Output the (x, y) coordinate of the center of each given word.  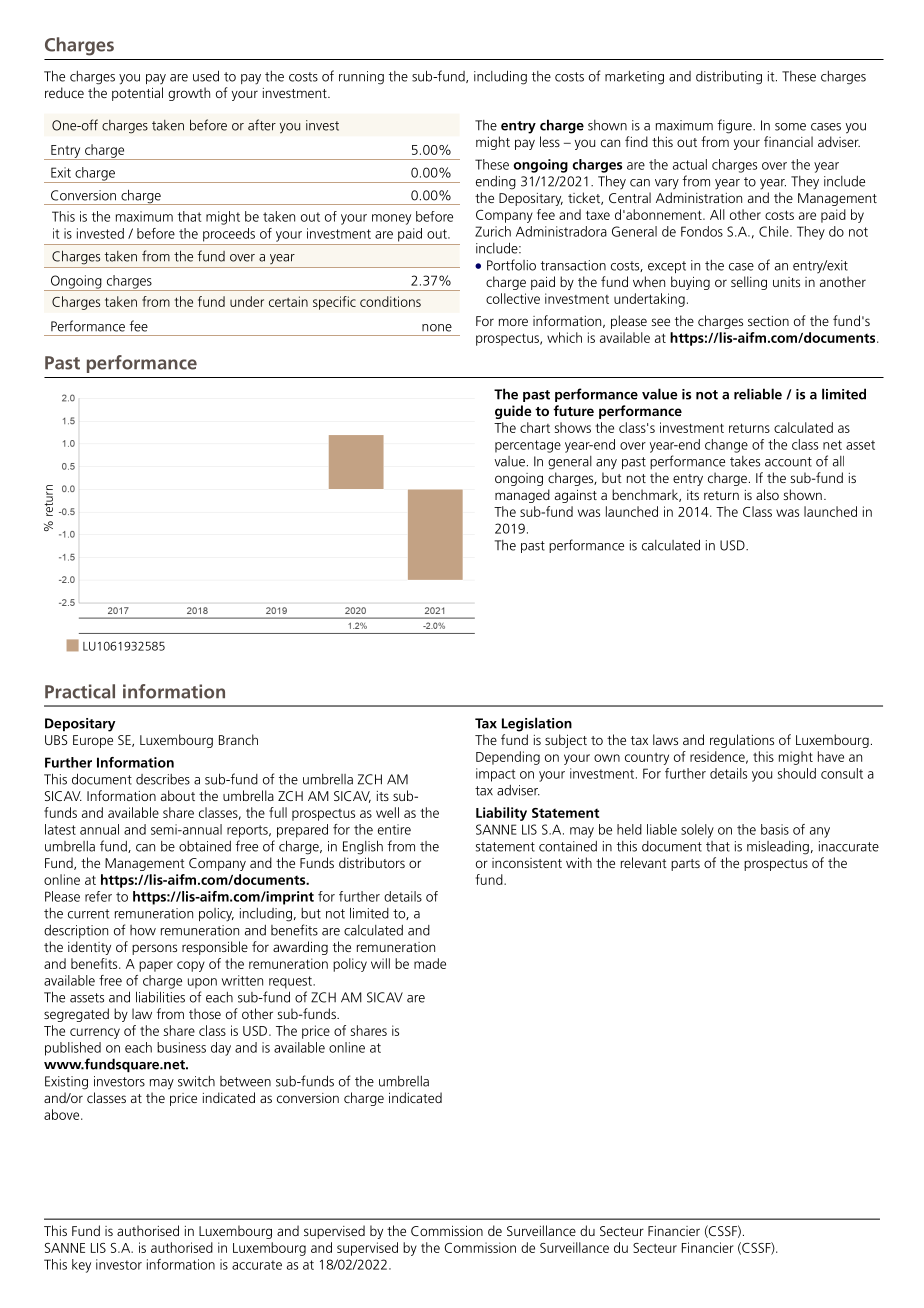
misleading (778, 848)
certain (288, 301)
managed (522, 496)
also (767, 494)
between (245, 1081)
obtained (205, 846)
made (430, 963)
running (361, 78)
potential (137, 94)
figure (736, 126)
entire (394, 829)
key (81, 1266)
